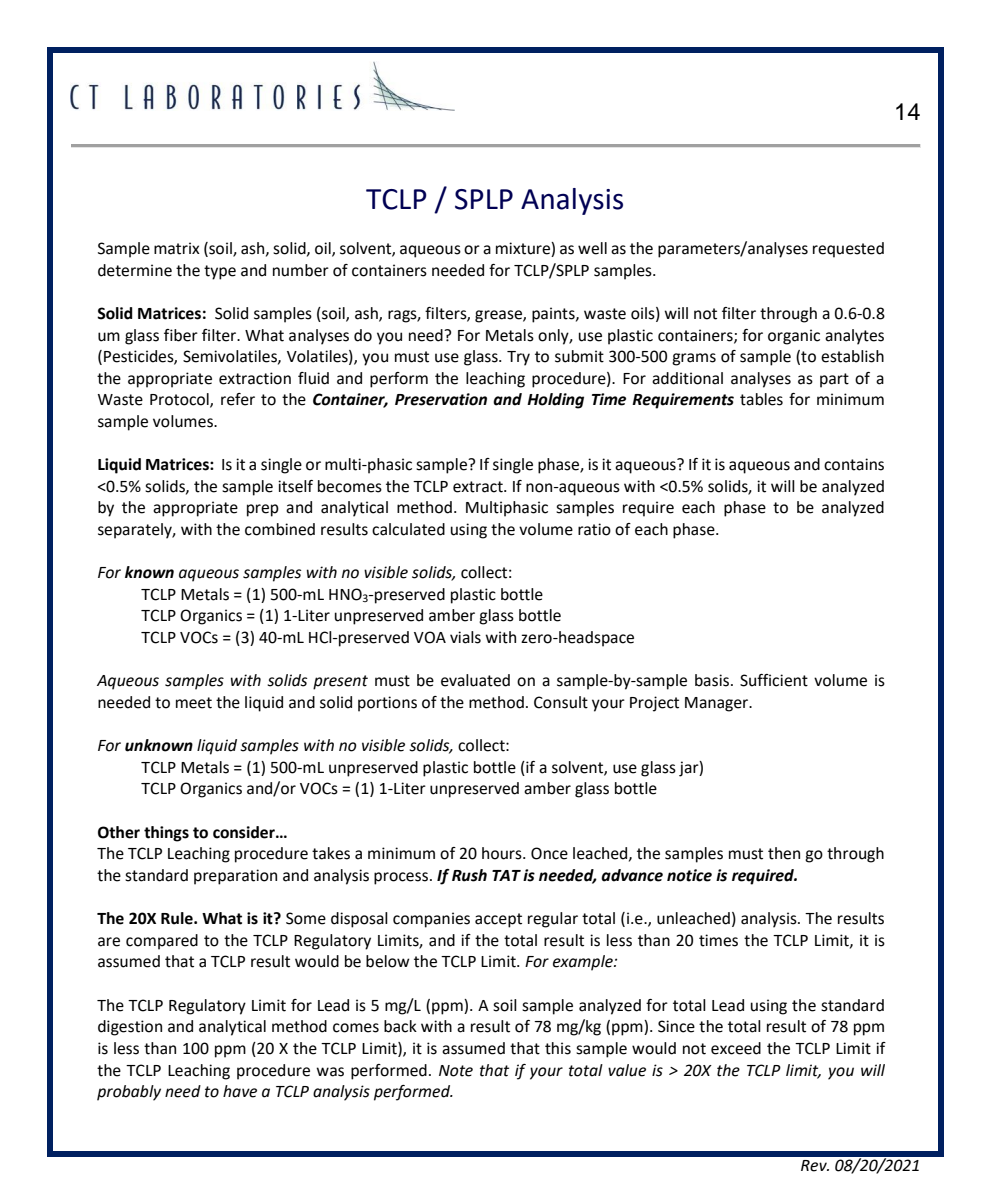 The height and width of the page is (1204, 991). I want to click on calculated, so click(408, 529).
